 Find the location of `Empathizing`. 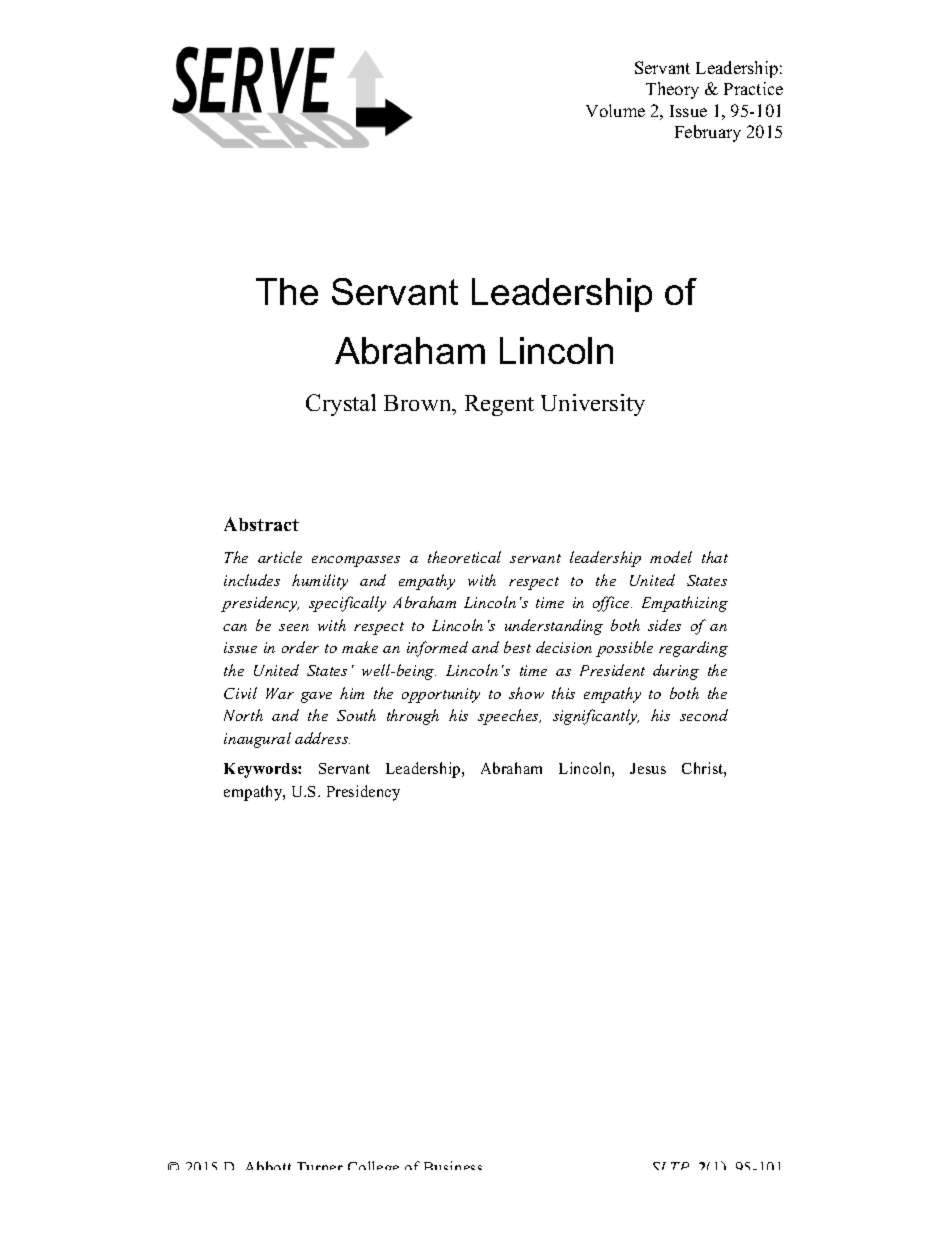

Empathizing is located at coordinates (685, 604).
